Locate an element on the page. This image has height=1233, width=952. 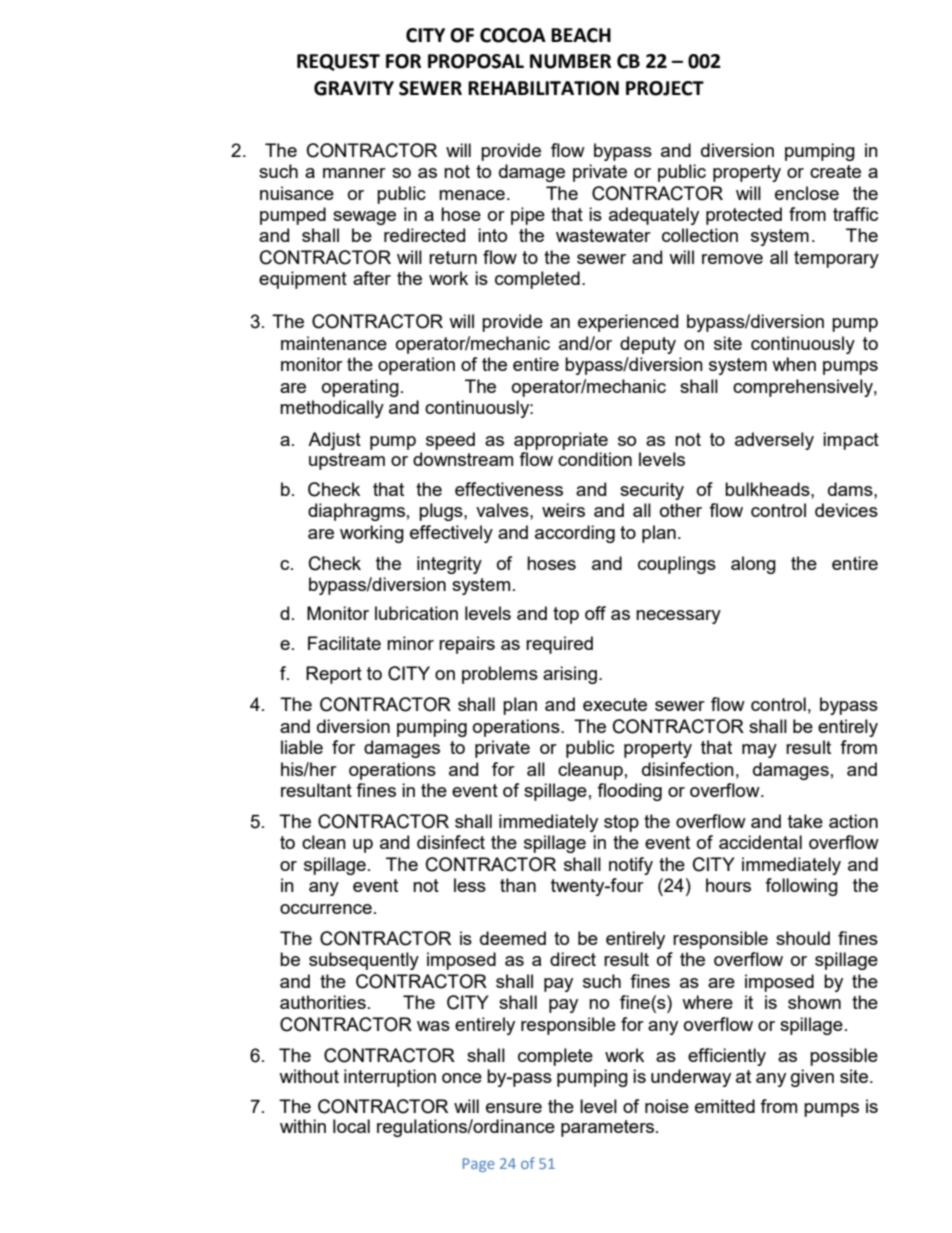
local is located at coordinates (351, 1126).
